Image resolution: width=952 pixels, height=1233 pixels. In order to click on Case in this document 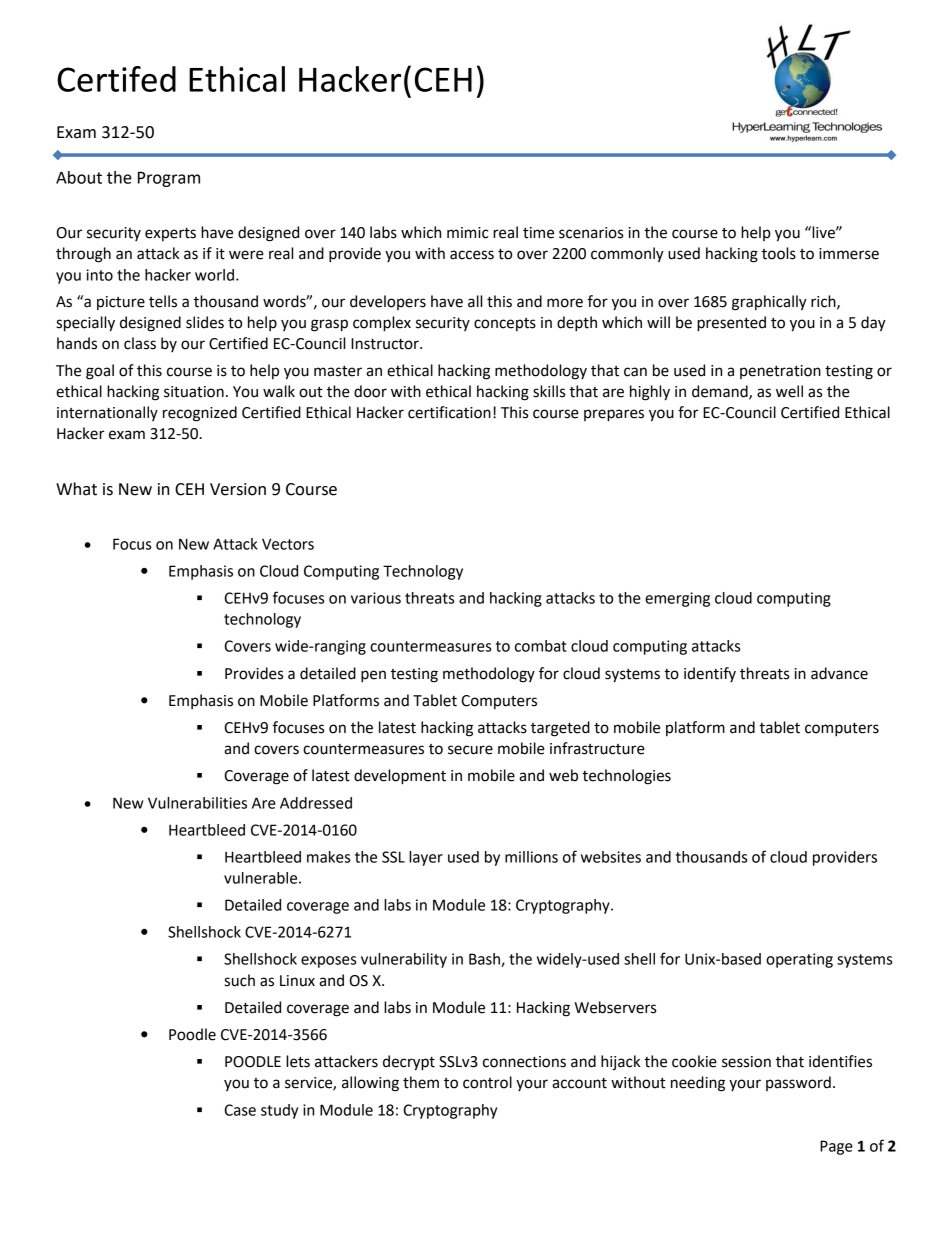, I will do `click(240, 1110)`.
